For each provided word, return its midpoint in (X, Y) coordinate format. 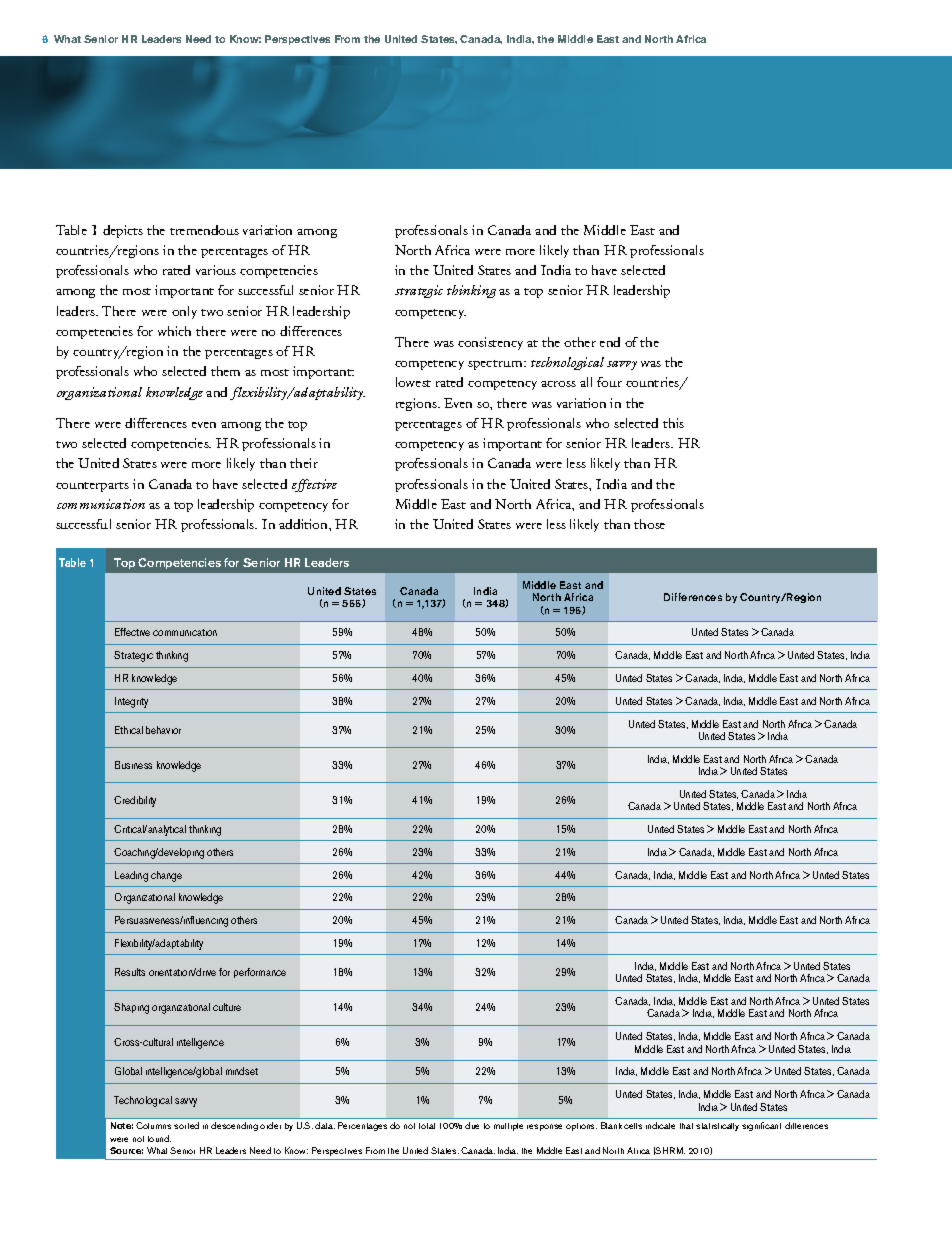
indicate (660, 1125)
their (304, 463)
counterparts (92, 487)
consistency (490, 343)
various (216, 270)
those (649, 524)
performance (260, 973)
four (609, 382)
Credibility (135, 801)
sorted (186, 1125)
